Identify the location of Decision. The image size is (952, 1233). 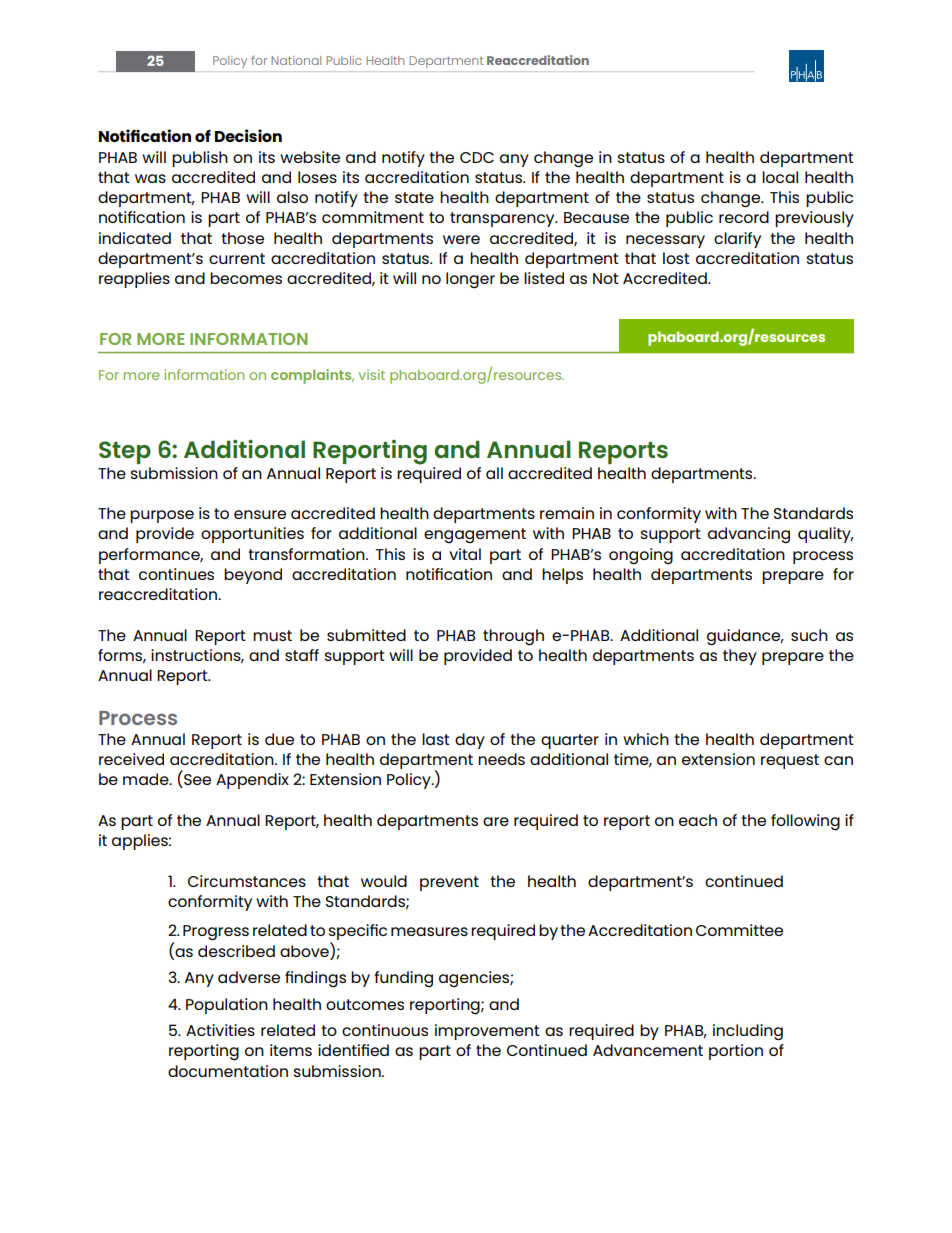
(248, 135).
